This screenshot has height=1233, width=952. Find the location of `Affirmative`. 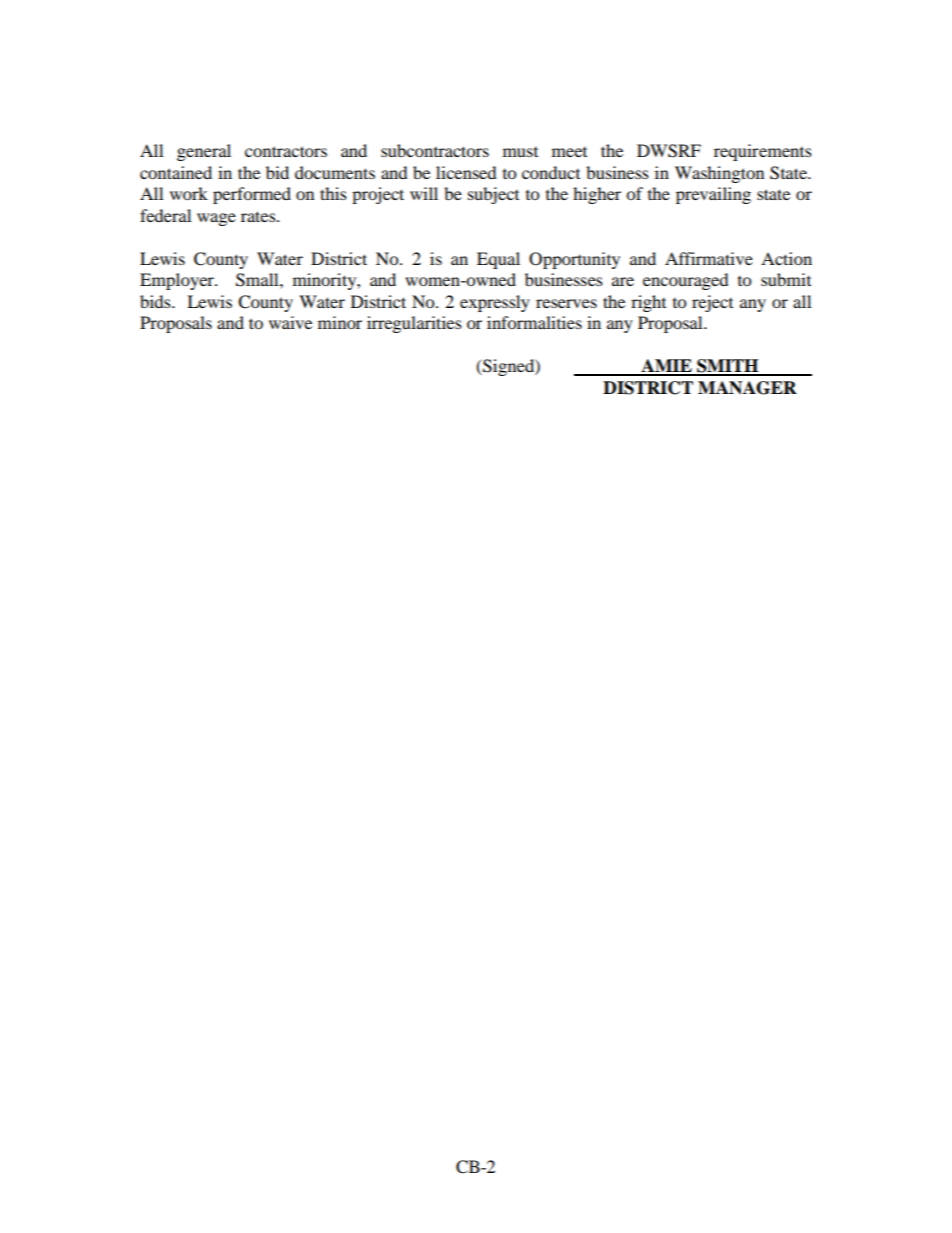

Affirmative is located at coordinates (709, 258).
